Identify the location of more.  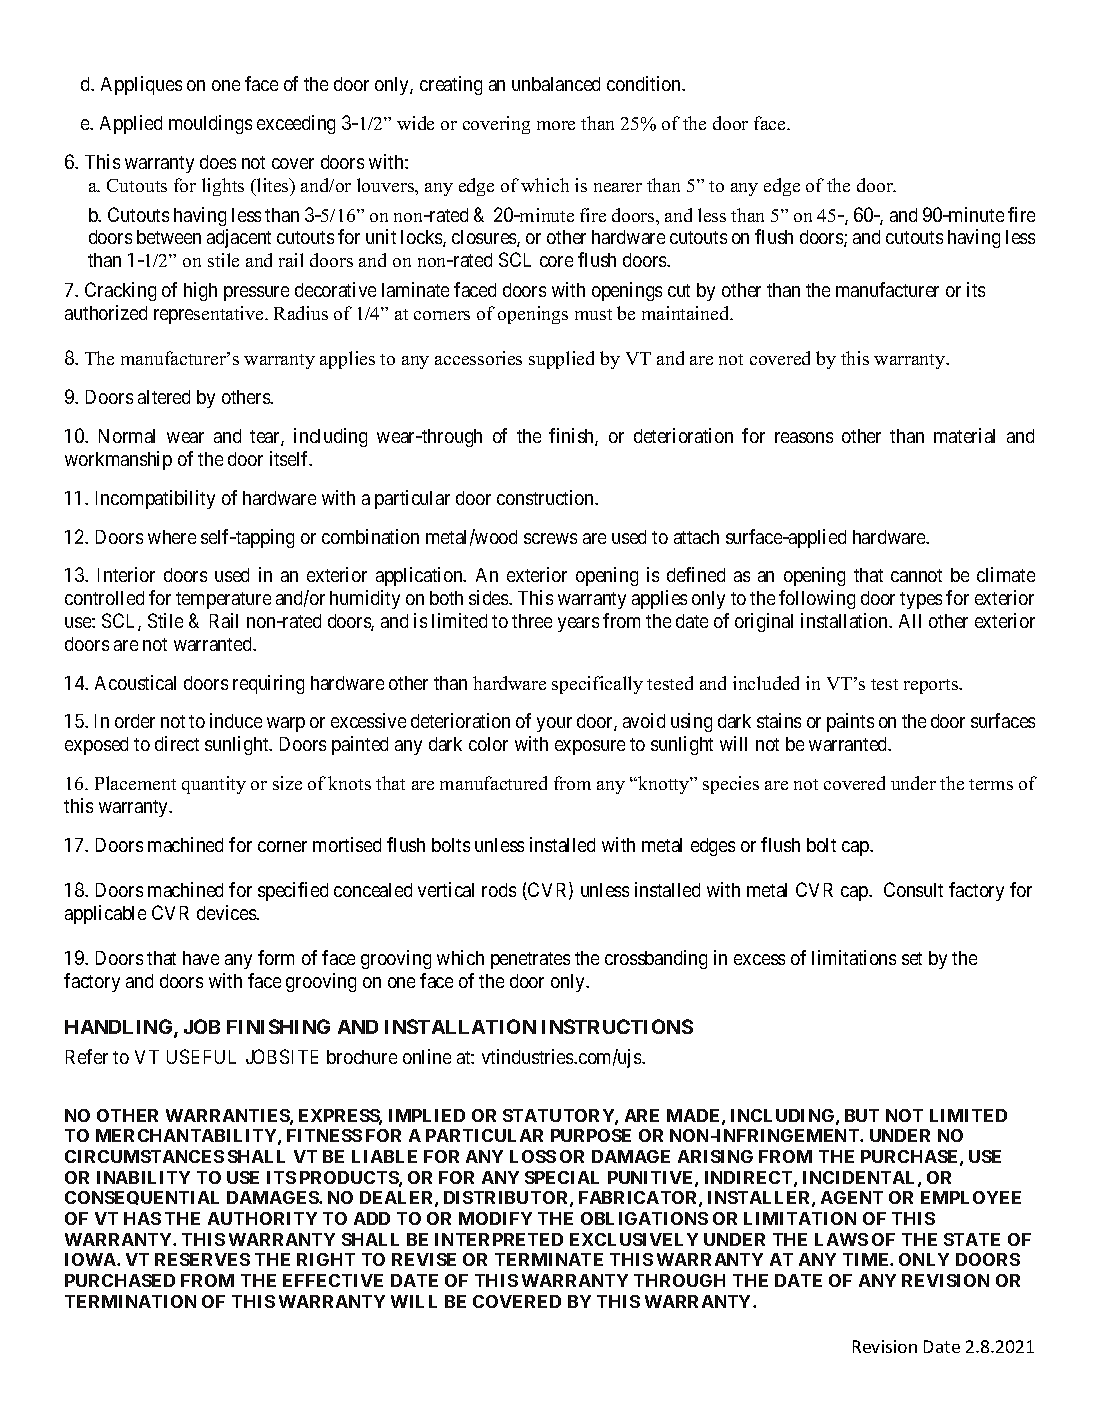
(556, 125).
